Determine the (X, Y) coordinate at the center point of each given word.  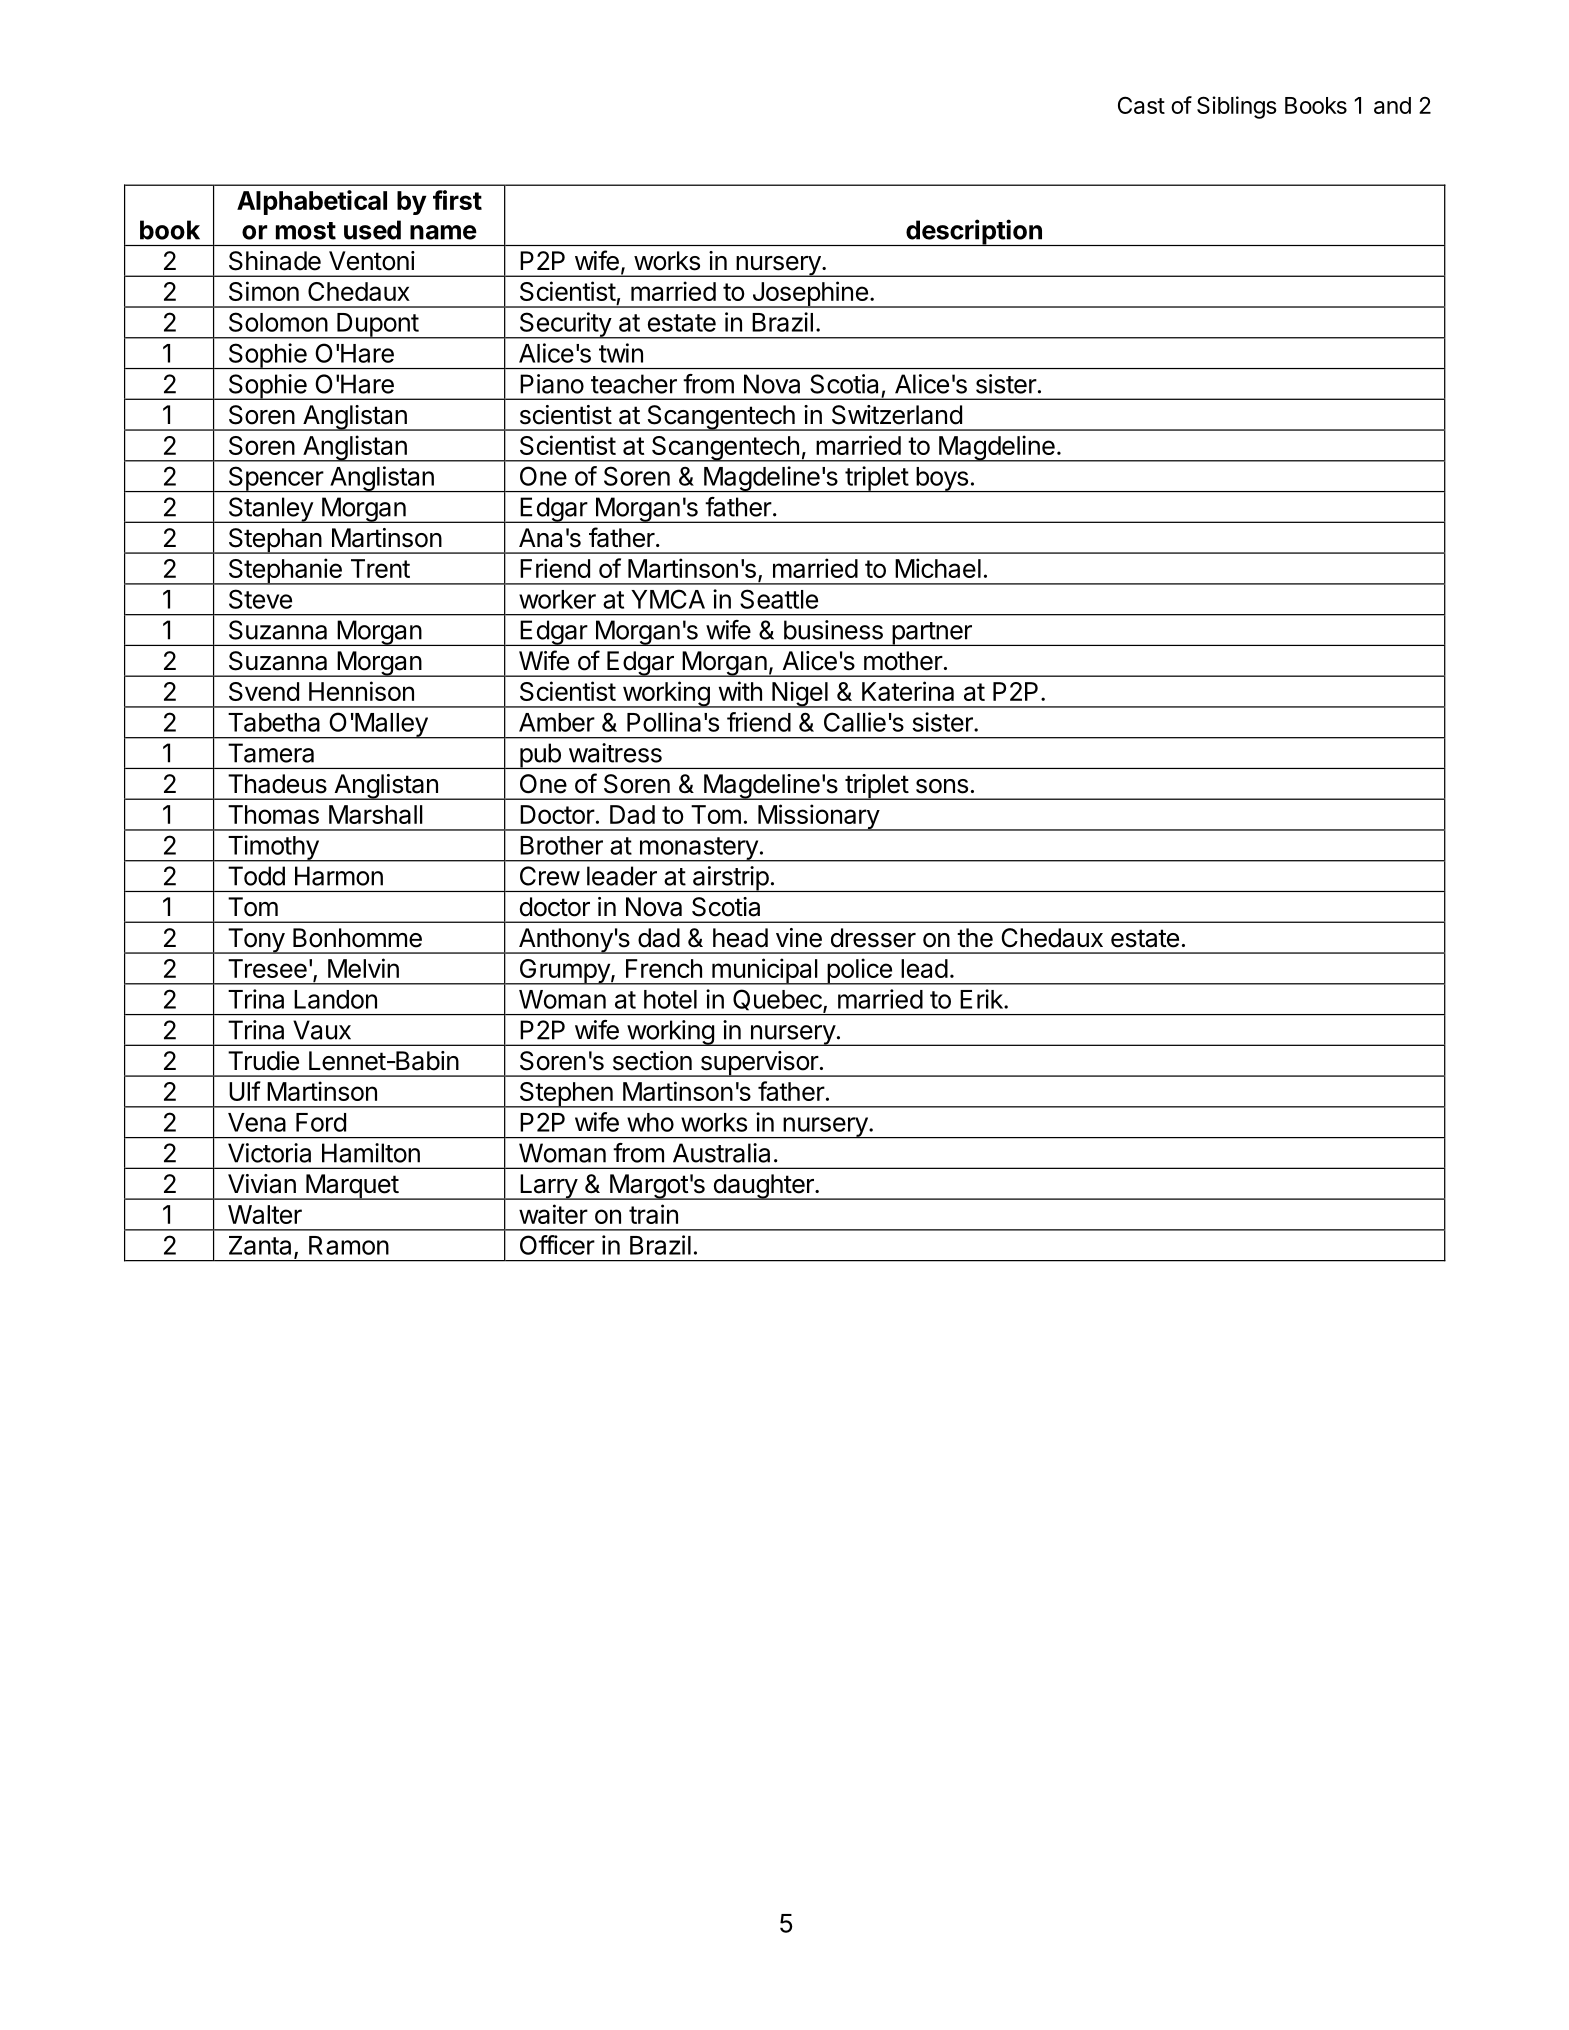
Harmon (339, 876)
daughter (763, 1187)
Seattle (779, 599)
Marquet (352, 1187)
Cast (1141, 105)
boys (942, 479)
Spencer (275, 479)
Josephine (810, 294)
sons (942, 786)
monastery (698, 849)
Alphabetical (312, 202)
